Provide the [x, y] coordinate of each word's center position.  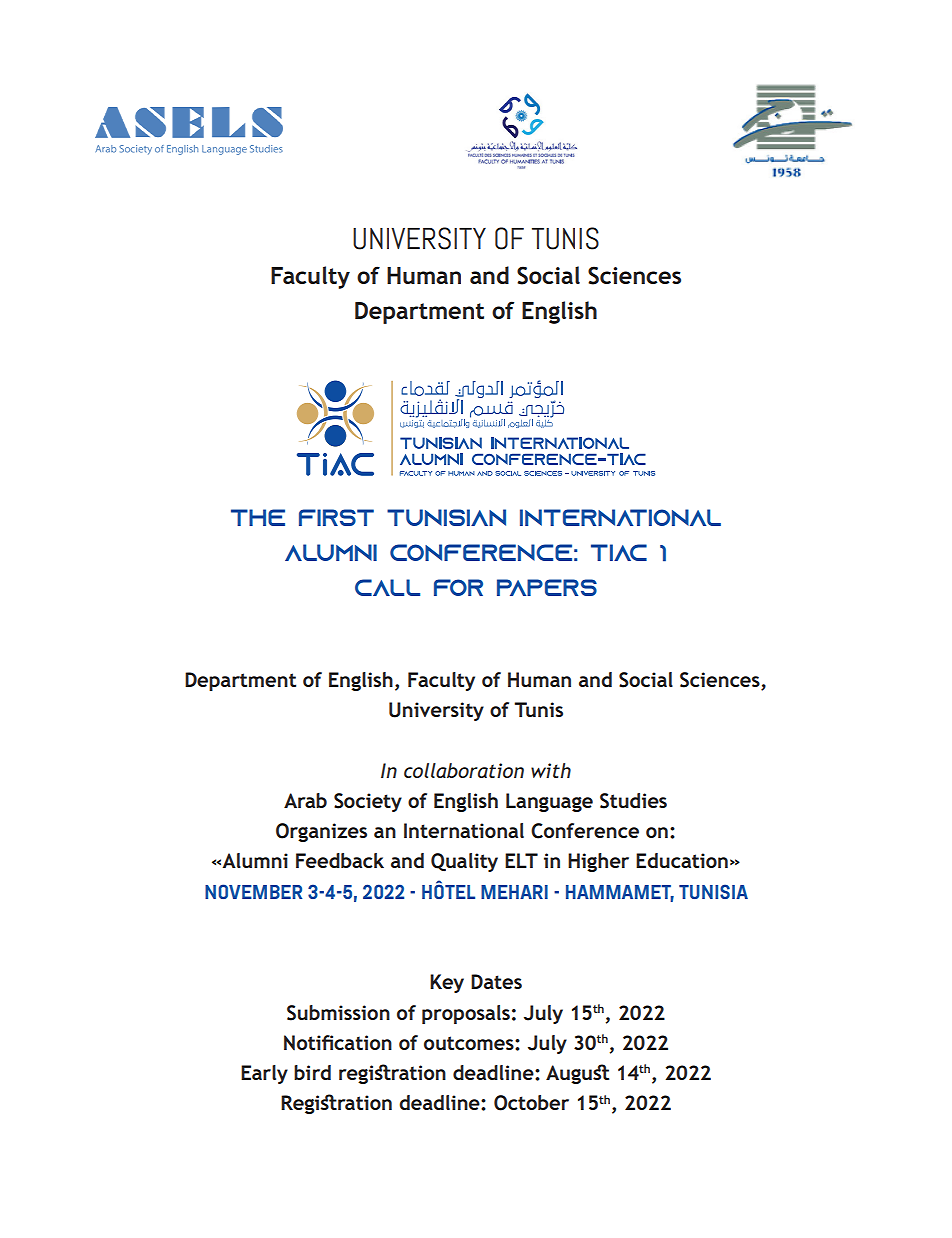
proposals [466, 1014]
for [458, 587]
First [336, 517]
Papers [547, 587]
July [543, 1014]
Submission [338, 1013]
